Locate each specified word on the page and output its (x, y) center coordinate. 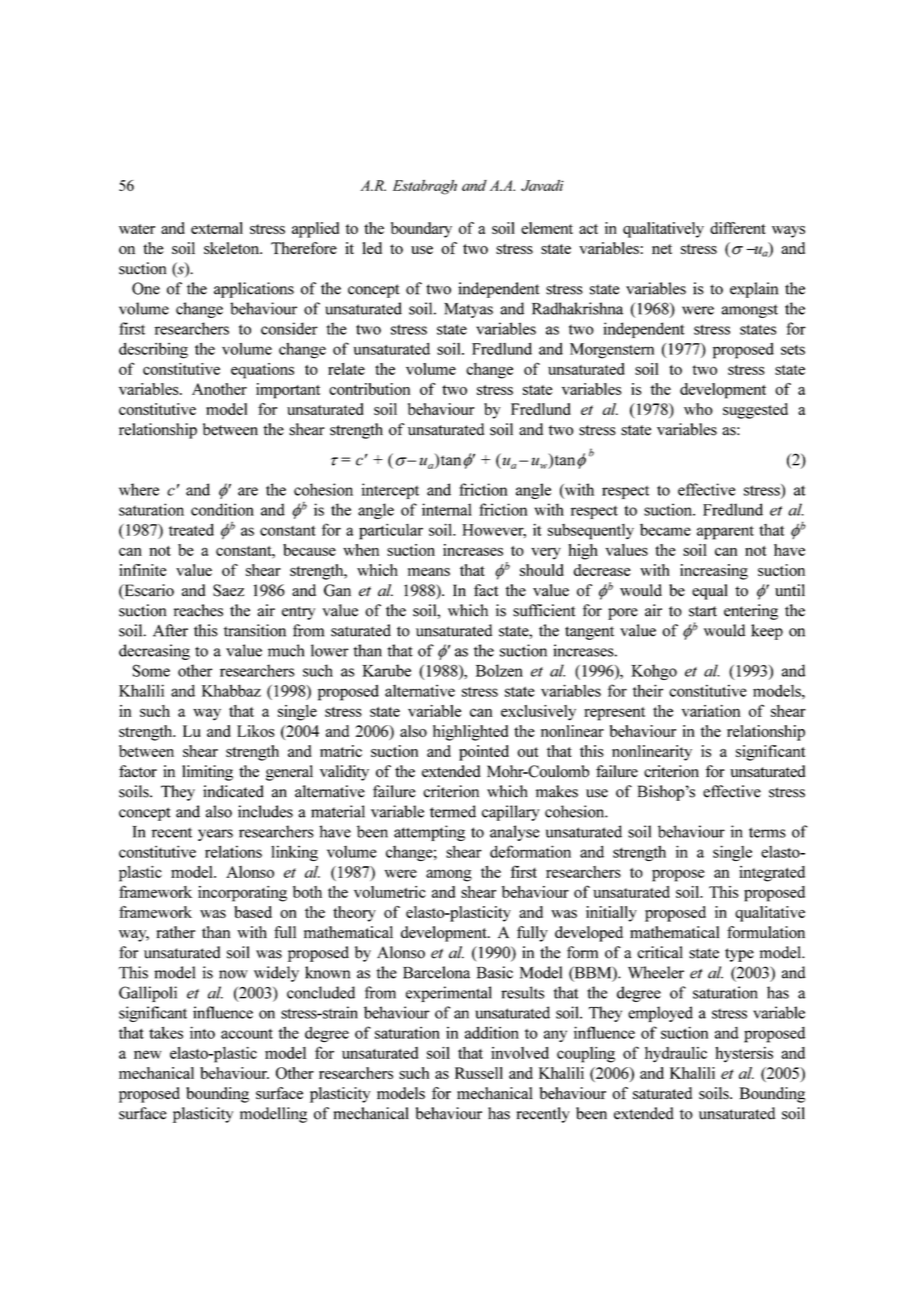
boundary (421, 230)
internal (447, 509)
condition (222, 509)
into (202, 1032)
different (738, 228)
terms (767, 832)
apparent (725, 533)
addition (492, 1032)
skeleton (233, 248)
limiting (207, 773)
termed (453, 811)
